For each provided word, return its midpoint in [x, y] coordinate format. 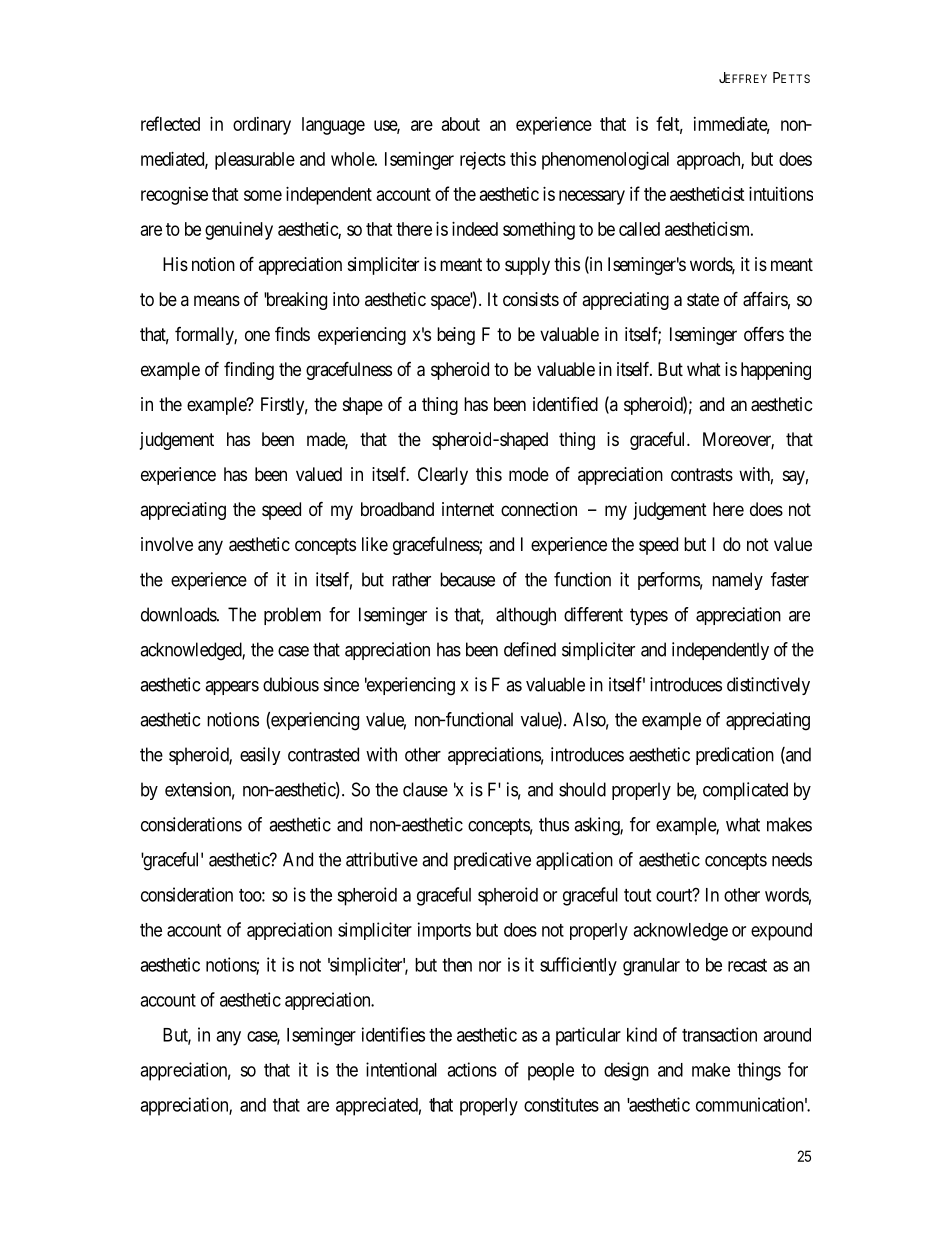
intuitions [781, 194]
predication [735, 756]
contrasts [702, 475]
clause [425, 789]
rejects [483, 161]
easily [260, 756]
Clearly [443, 476]
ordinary [262, 126]
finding [249, 371]
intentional [401, 1069]
